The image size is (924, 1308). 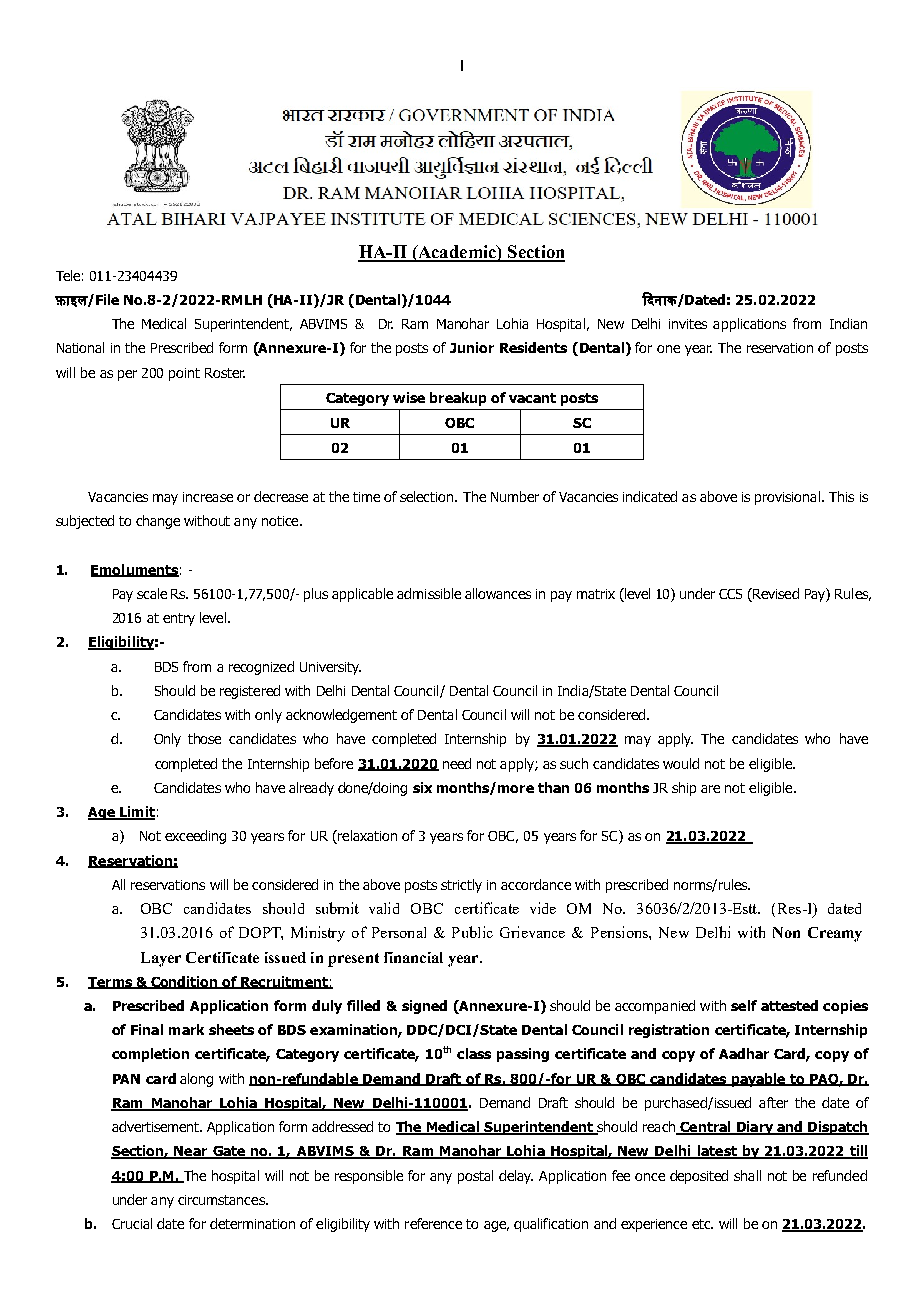 I want to click on admissible, so click(x=429, y=593).
